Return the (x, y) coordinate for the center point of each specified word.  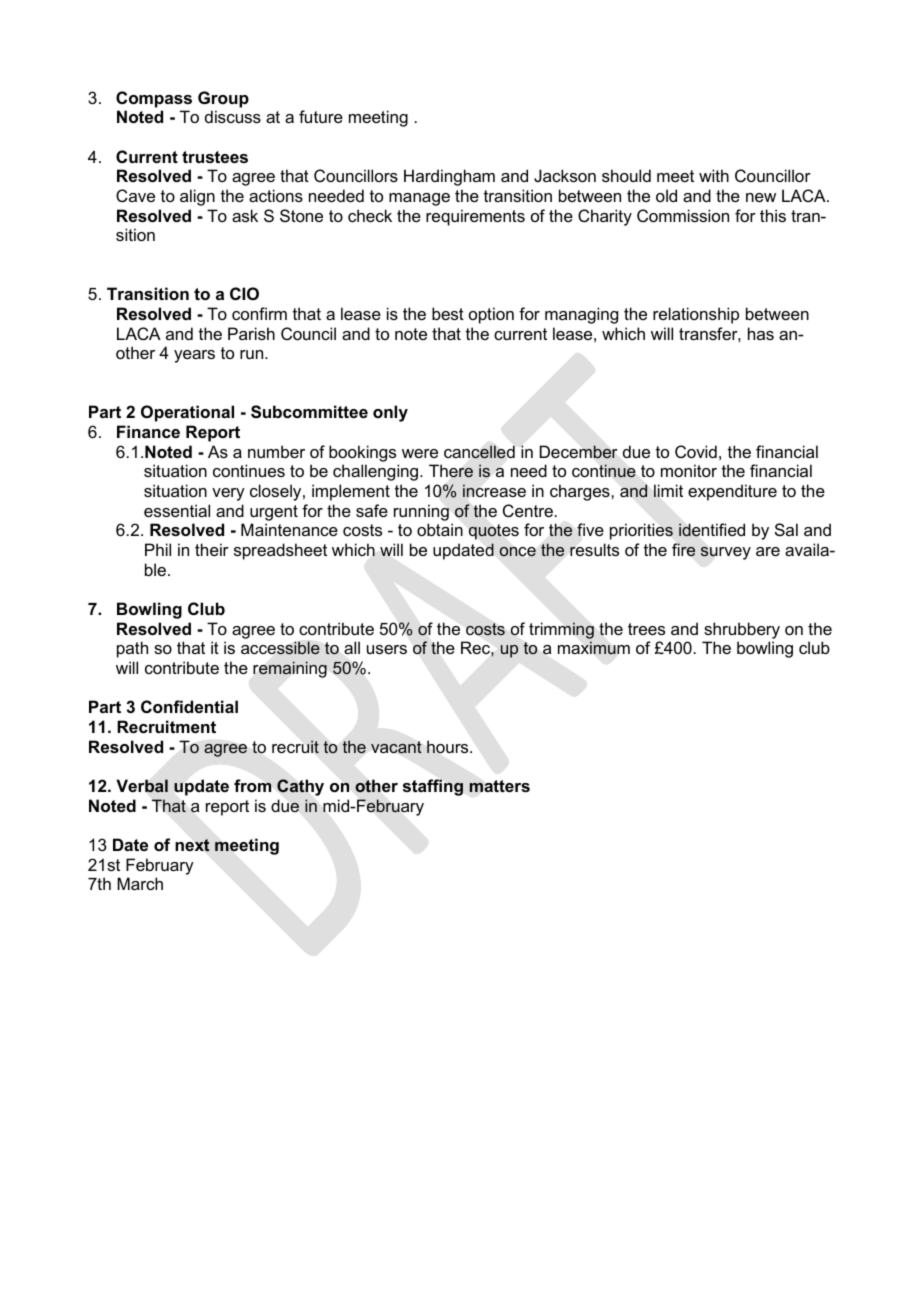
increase (494, 490)
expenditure (732, 492)
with (714, 175)
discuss (233, 116)
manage (419, 199)
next (192, 845)
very (228, 494)
